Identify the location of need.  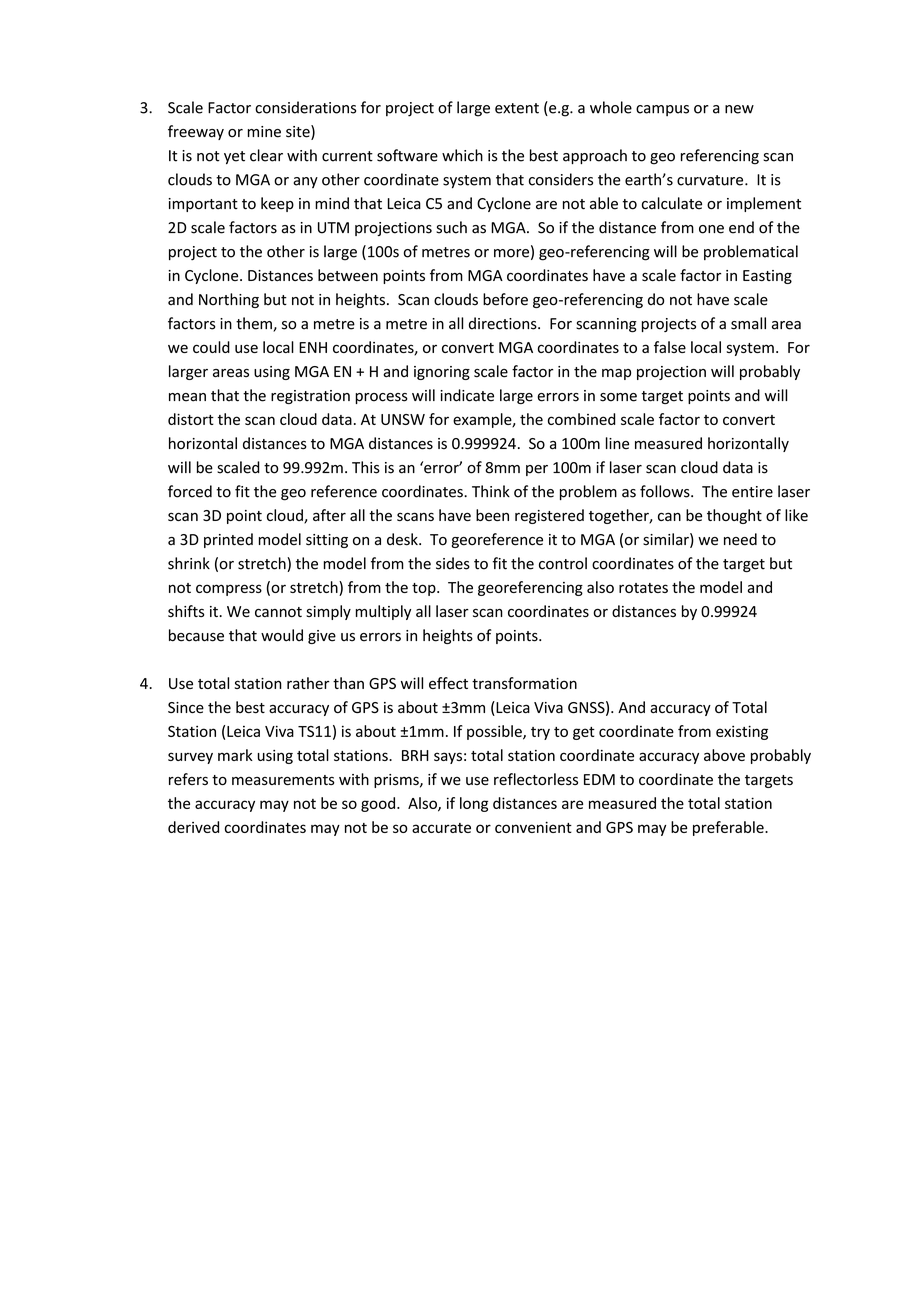
(740, 539).
